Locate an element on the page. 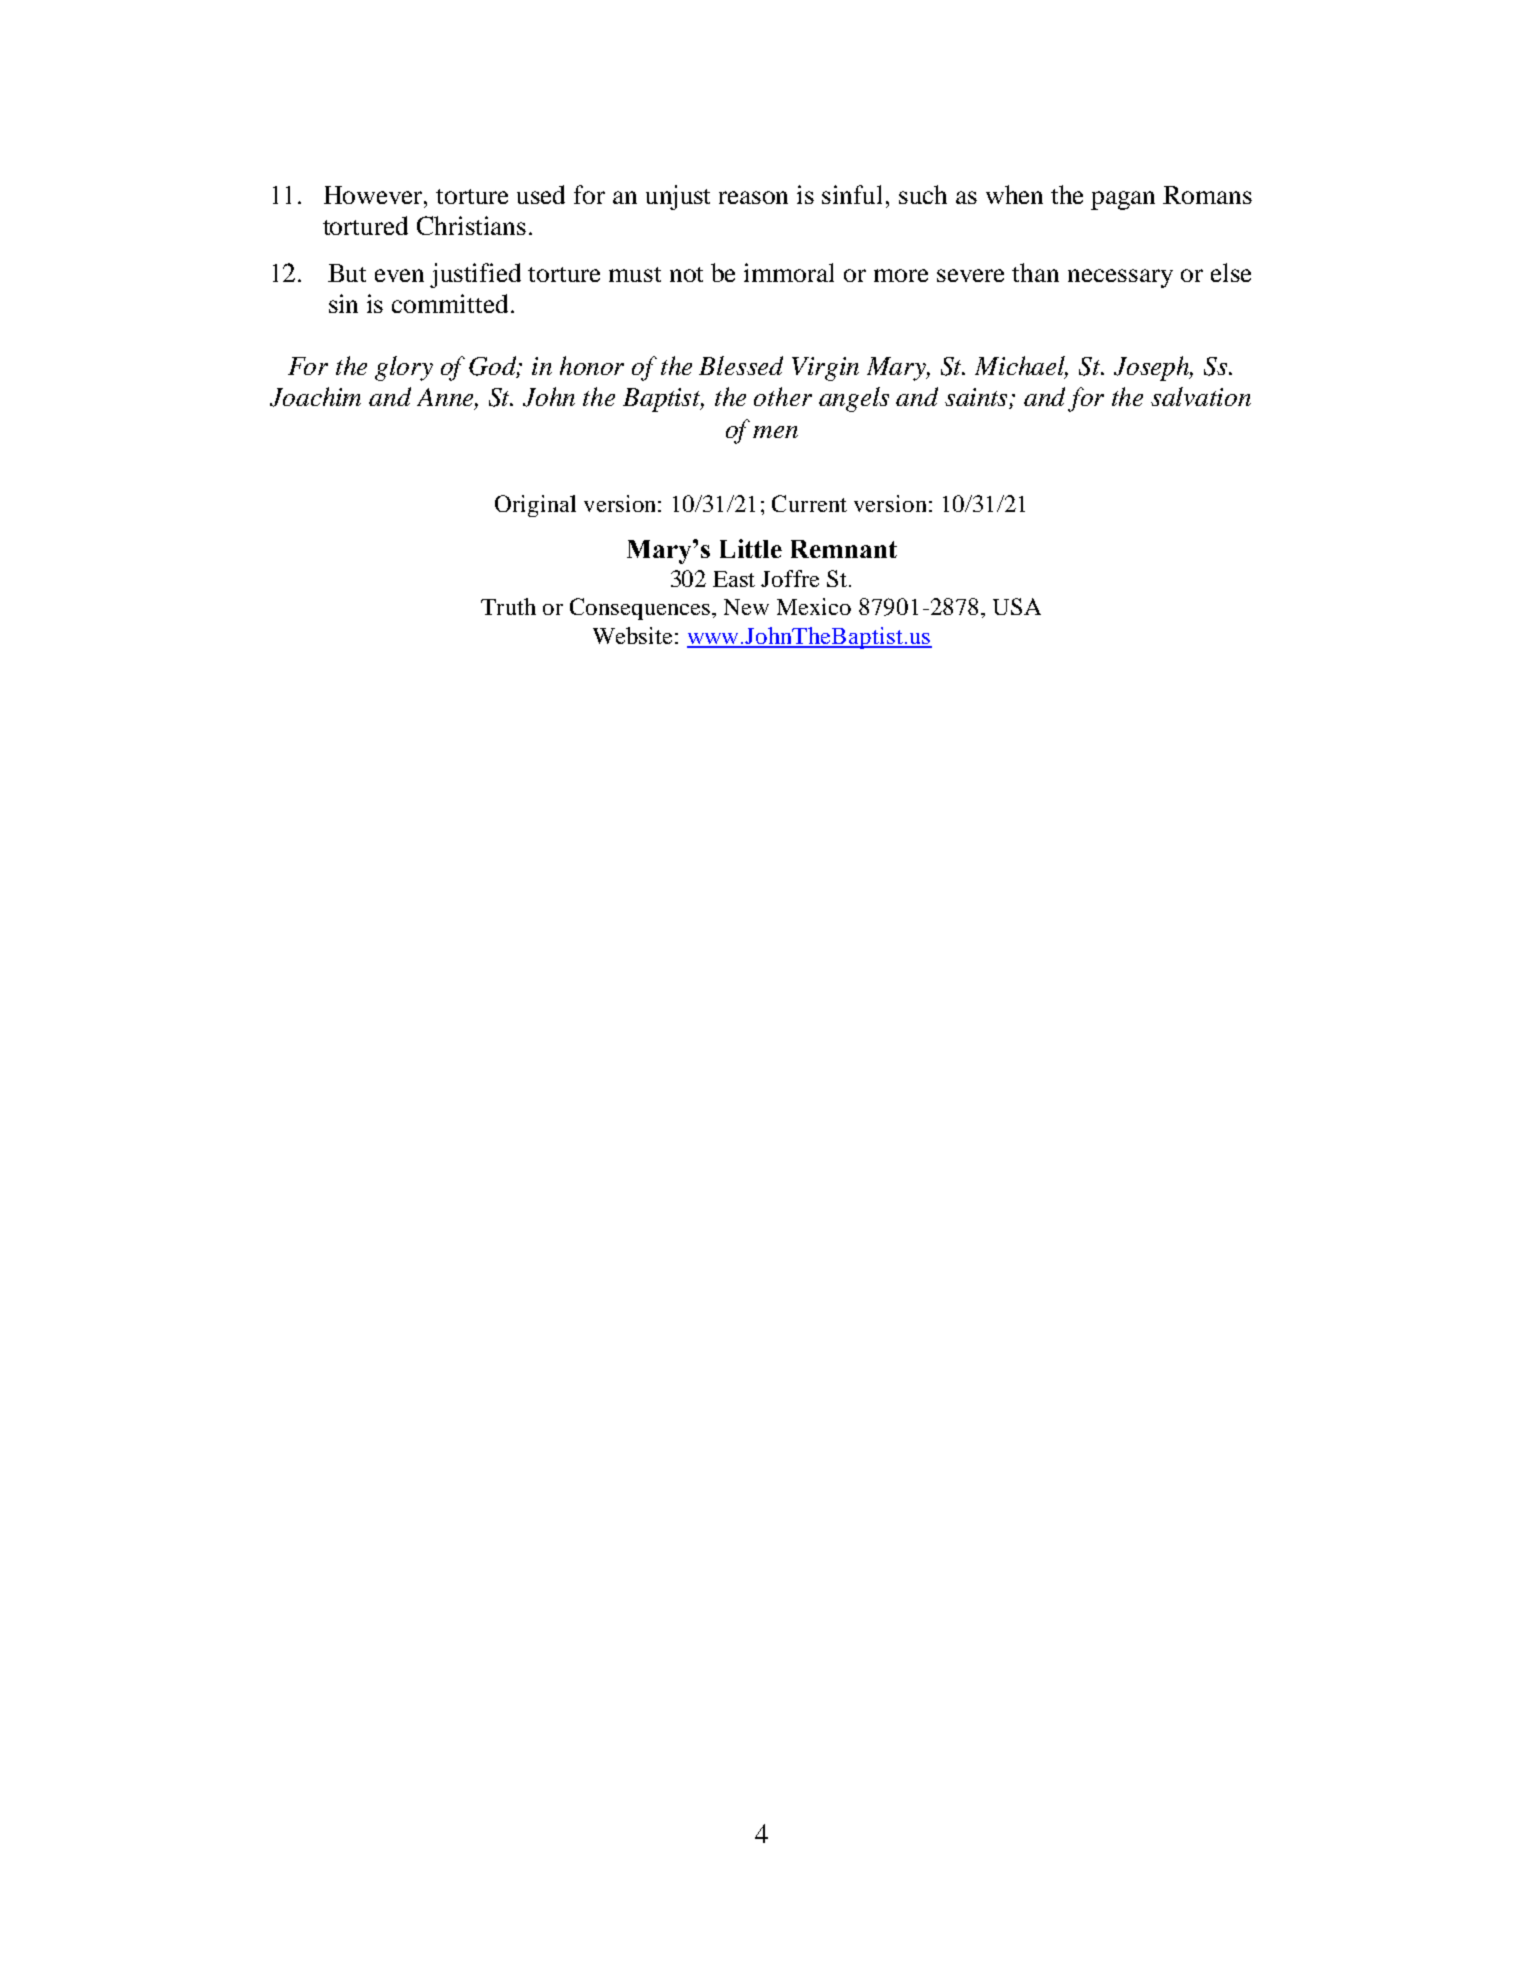 This document has height=1971, width=1523. committed is located at coordinates (450, 303).
